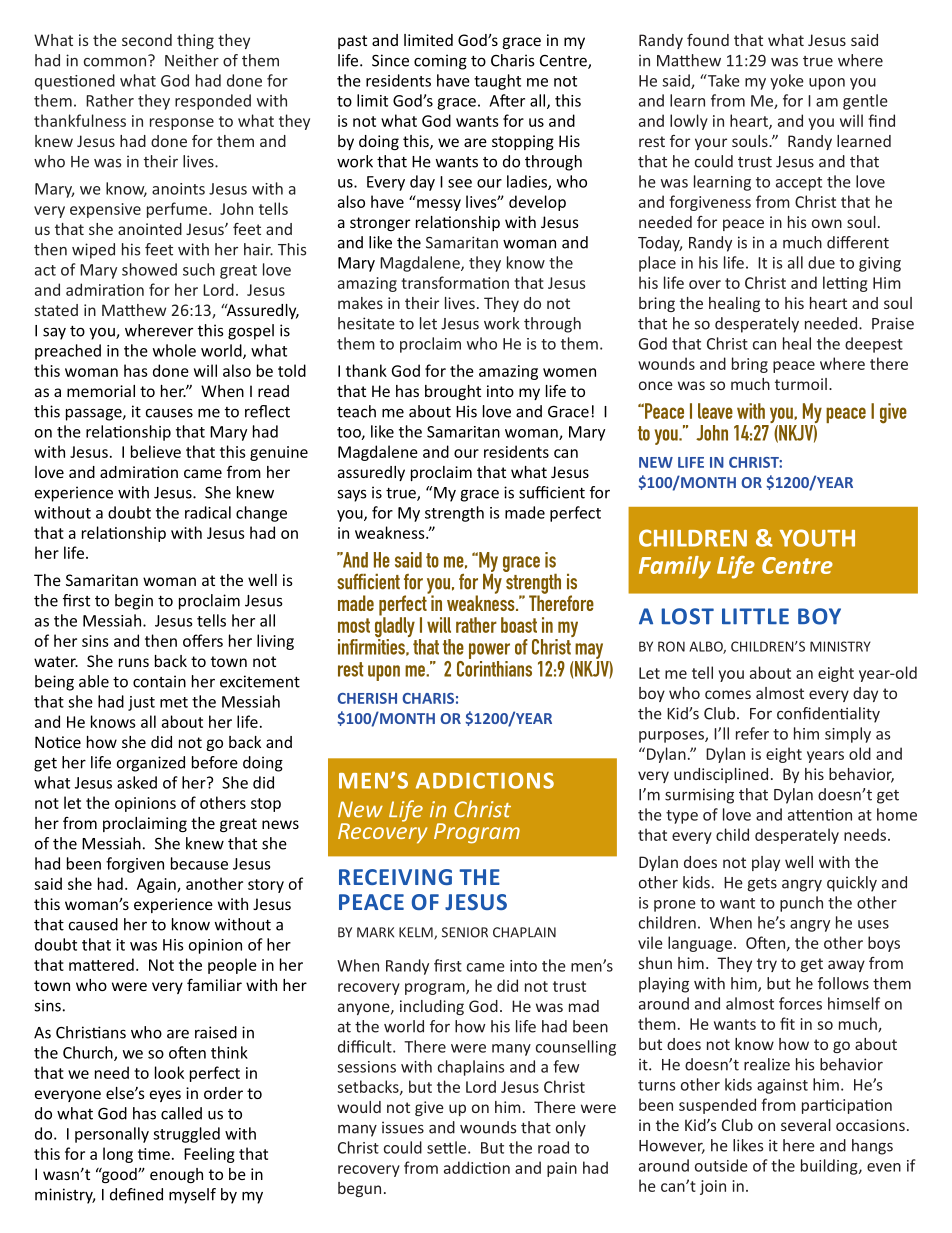 The width and height of the document is (952, 1233). Describe the element at coordinates (115, 62) in the document. I see `common` at that location.
